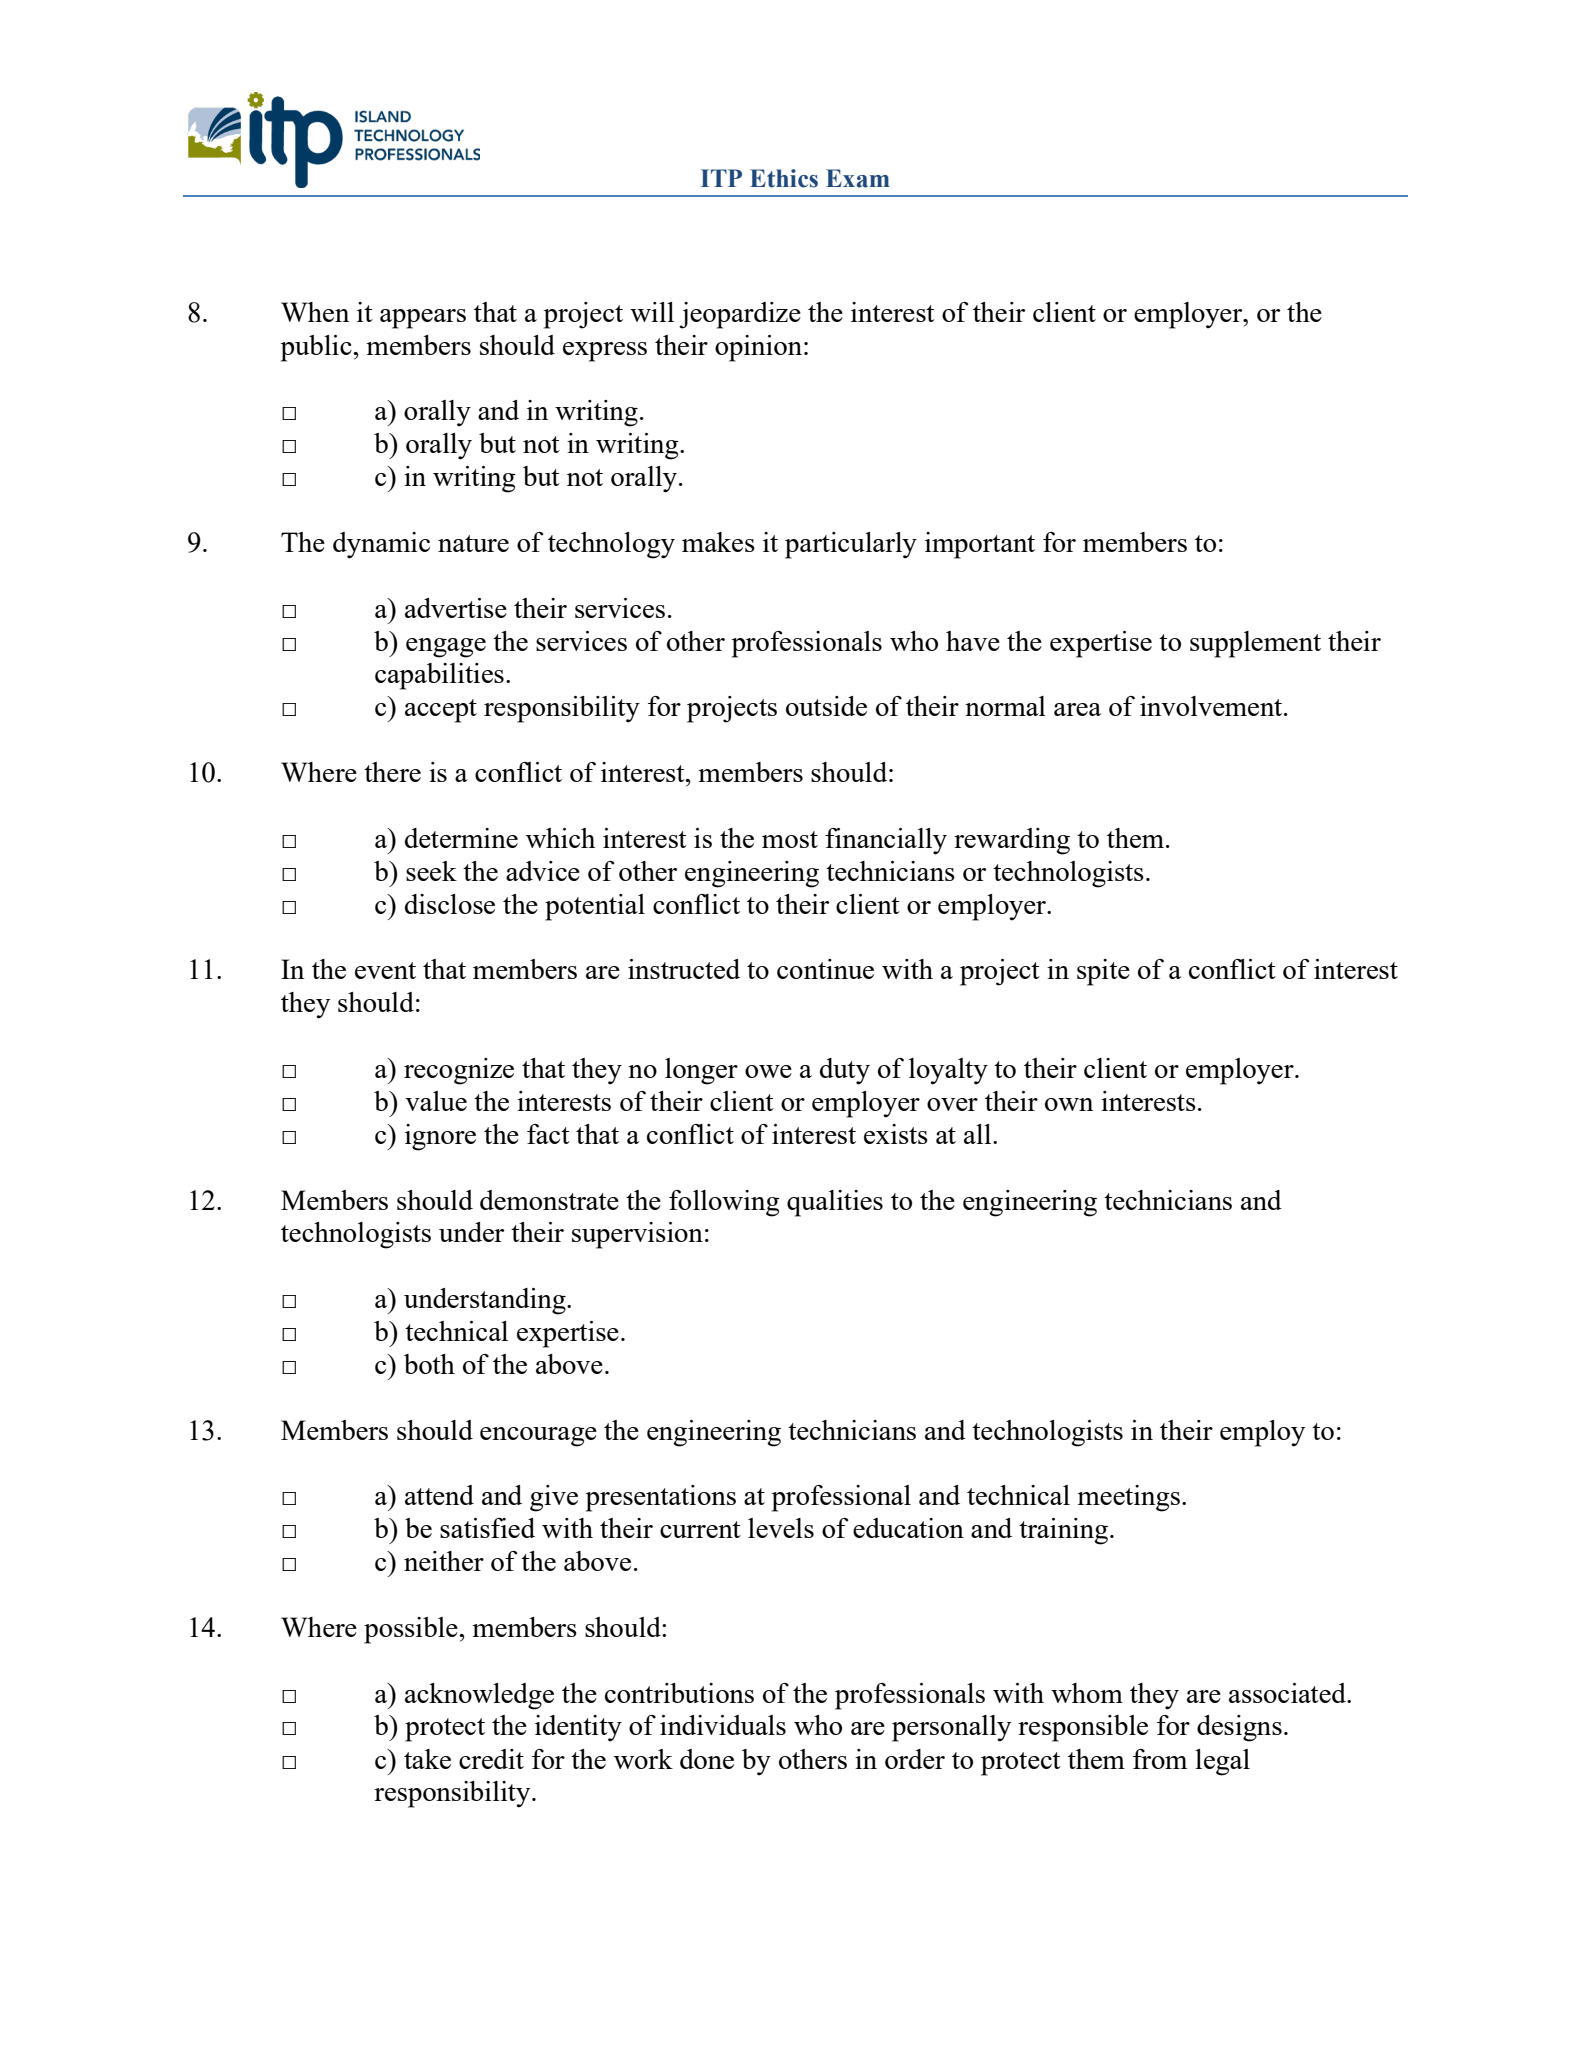 Image resolution: width=1591 pixels, height=2059 pixels. Describe the element at coordinates (851, 545) in the screenshot. I see `particularly` at that location.
